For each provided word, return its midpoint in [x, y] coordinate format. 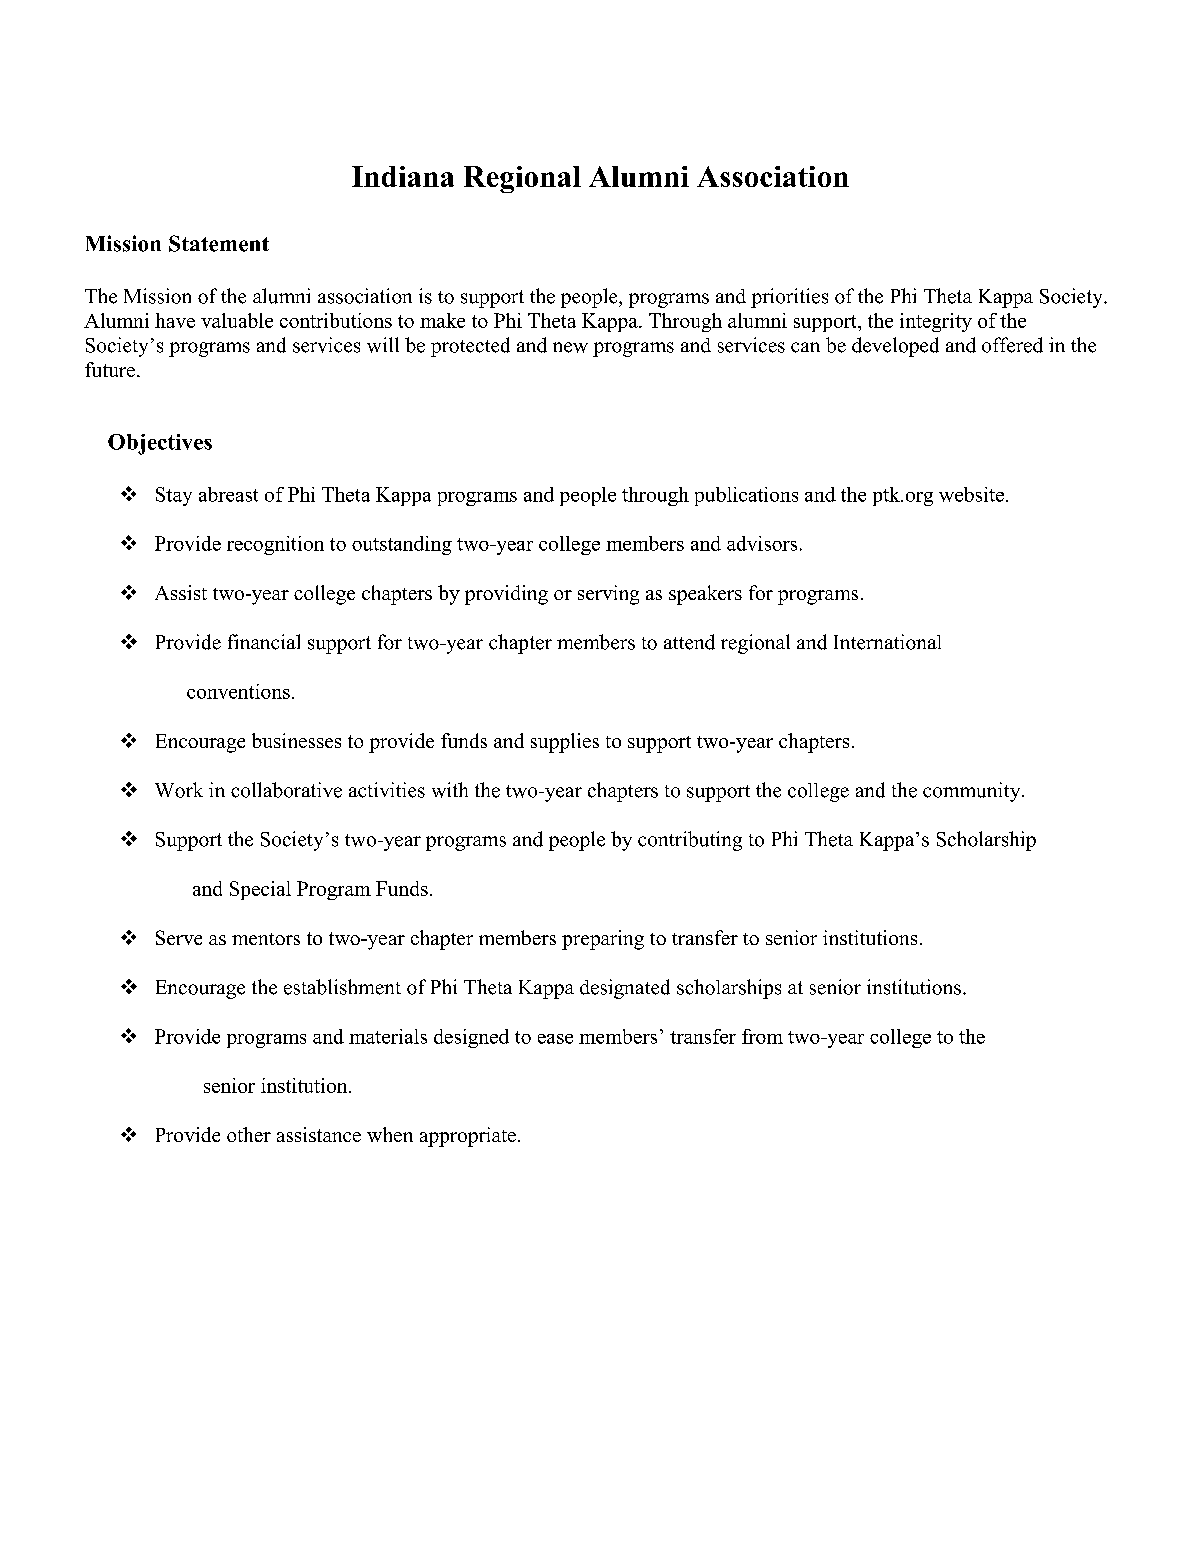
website [971, 494]
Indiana [403, 176]
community [973, 792]
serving [608, 595]
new [570, 347]
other [249, 1134]
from [762, 1036]
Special [260, 890]
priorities [789, 298]
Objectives [160, 444]
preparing [603, 940]
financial [264, 642]
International [887, 642]
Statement [219, 243]
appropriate [468, 1137]
